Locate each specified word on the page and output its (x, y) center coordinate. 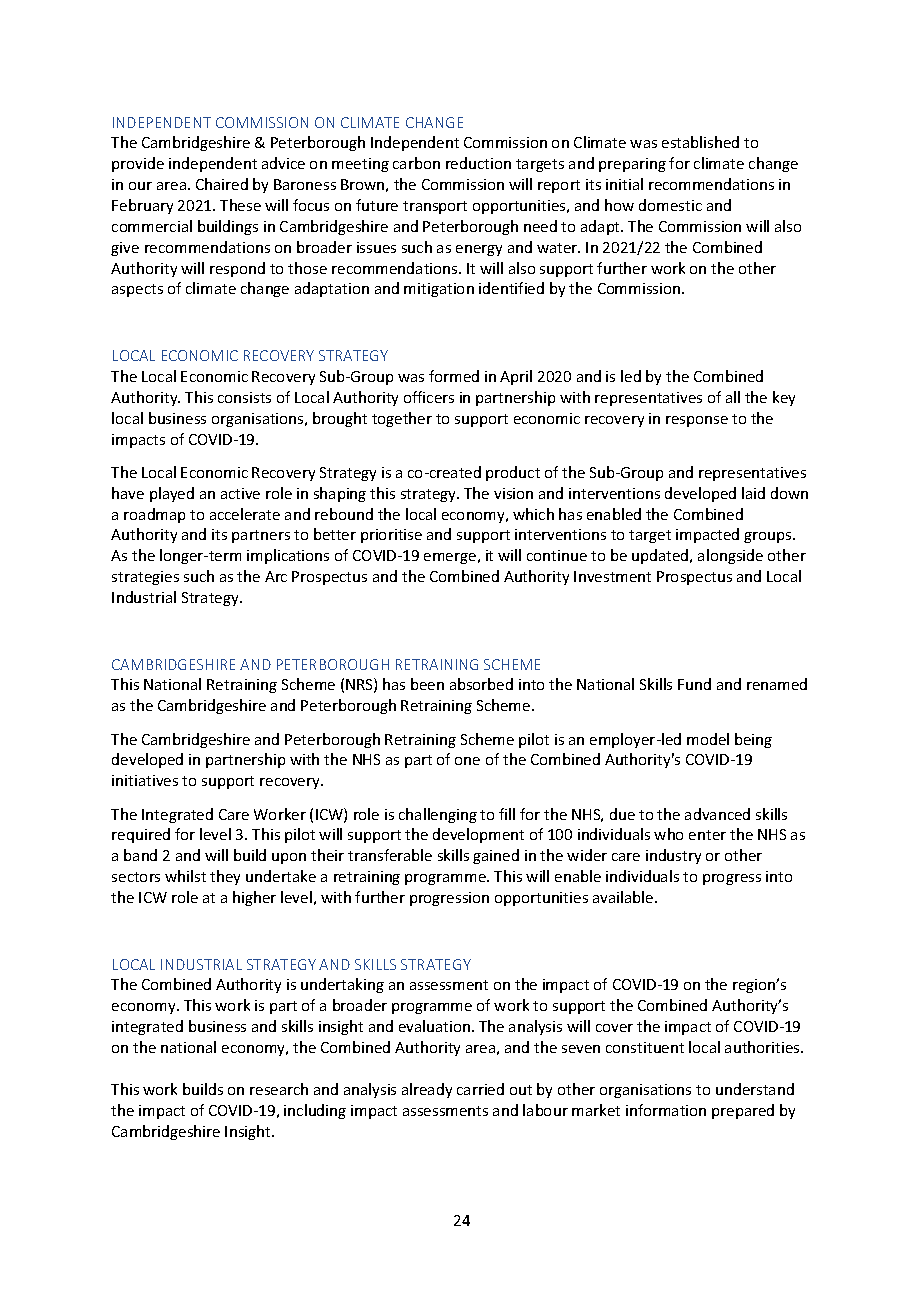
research (279, 1089)
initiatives (145, 780)
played (172, 494)
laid (753, 493)
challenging (438, 815)
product (513, 473)
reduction (478, 163)
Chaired (222, 184)
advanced (717, 814)
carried (480, 1089)
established (700, 142)
